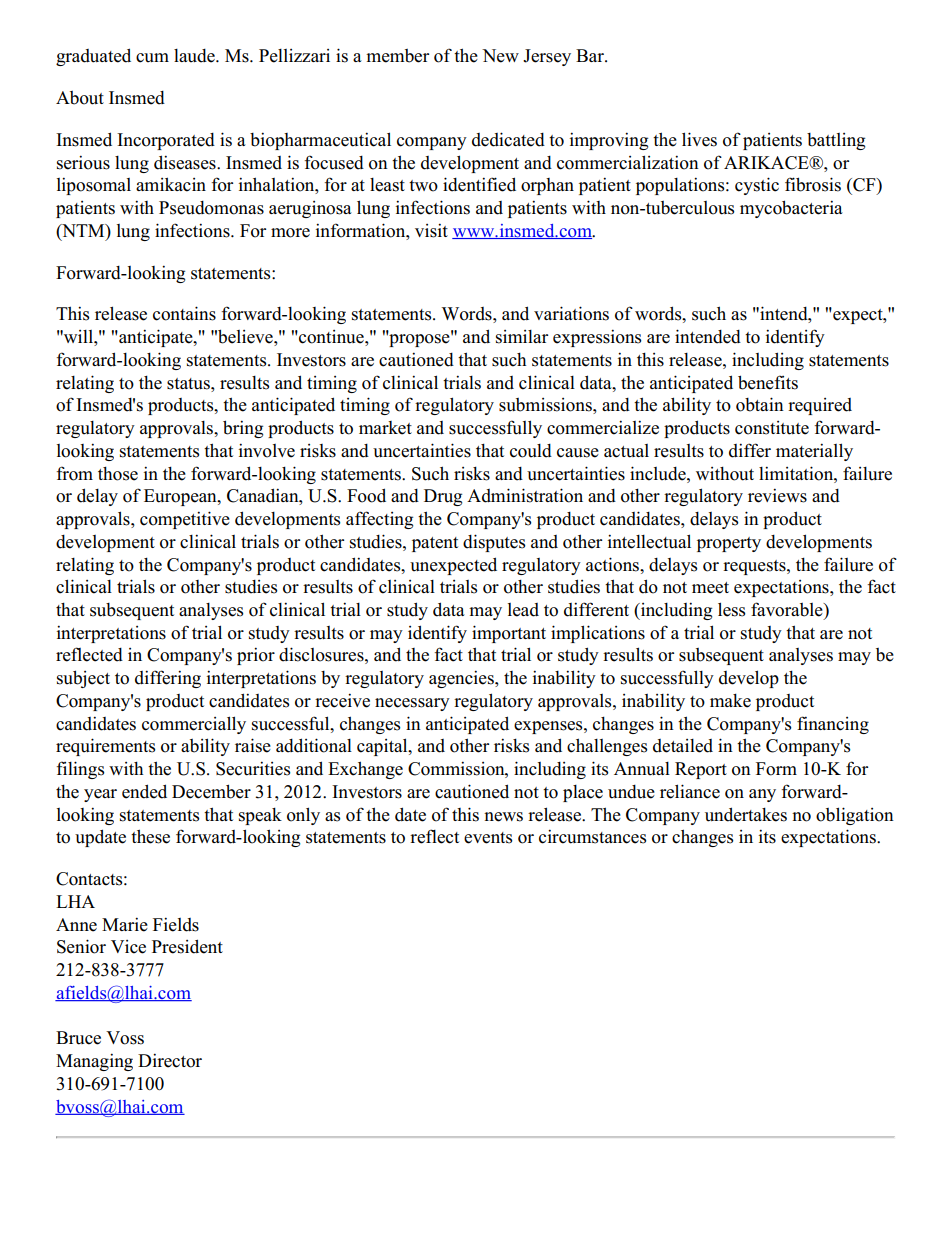 This screenshot has height=1233, width=952. Describe the element at coordinates (170, 1060) in the screenshot. I see `Director` at that location.
